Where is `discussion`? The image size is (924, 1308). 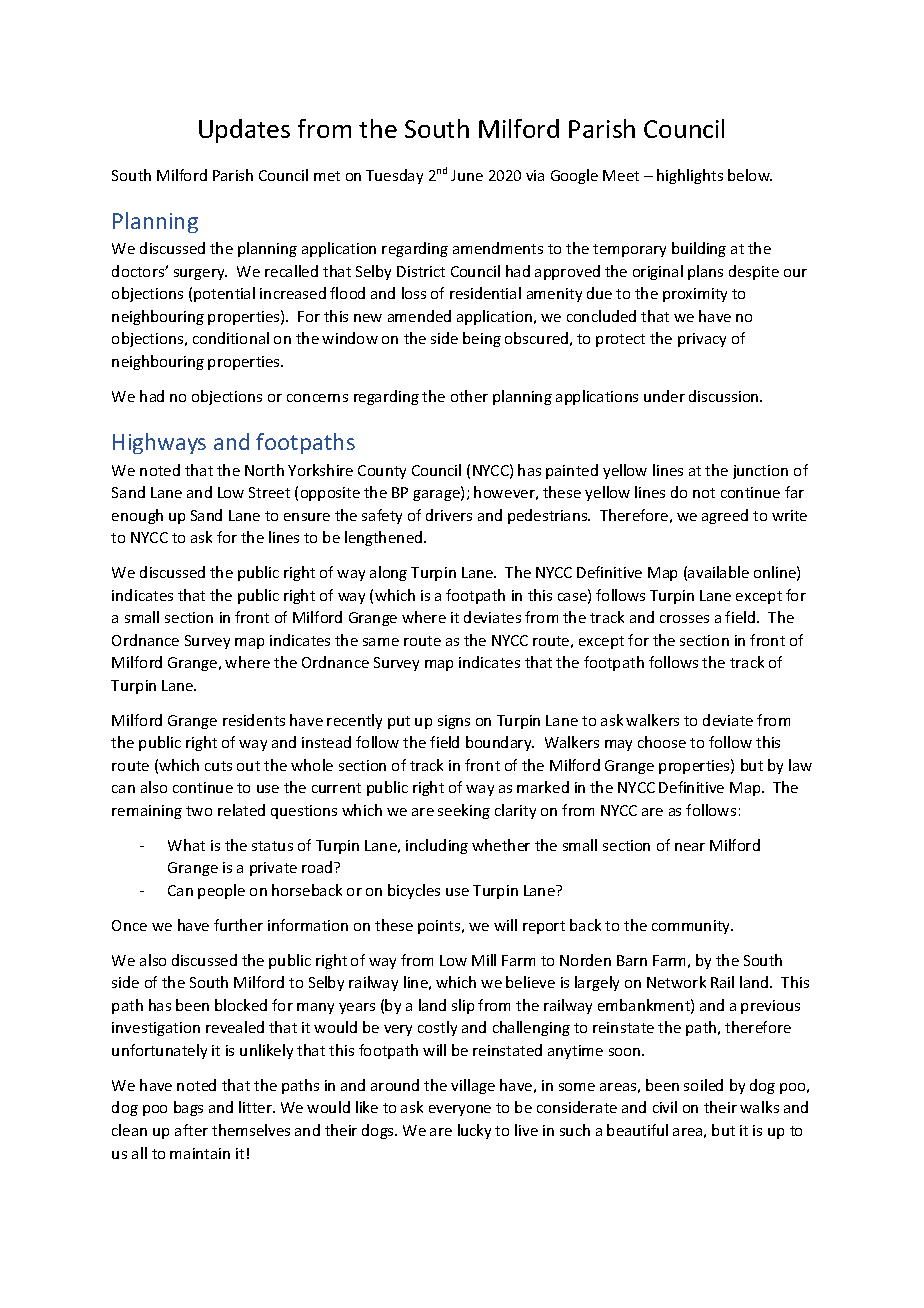
discussion is located at coordinates (725, 396).
